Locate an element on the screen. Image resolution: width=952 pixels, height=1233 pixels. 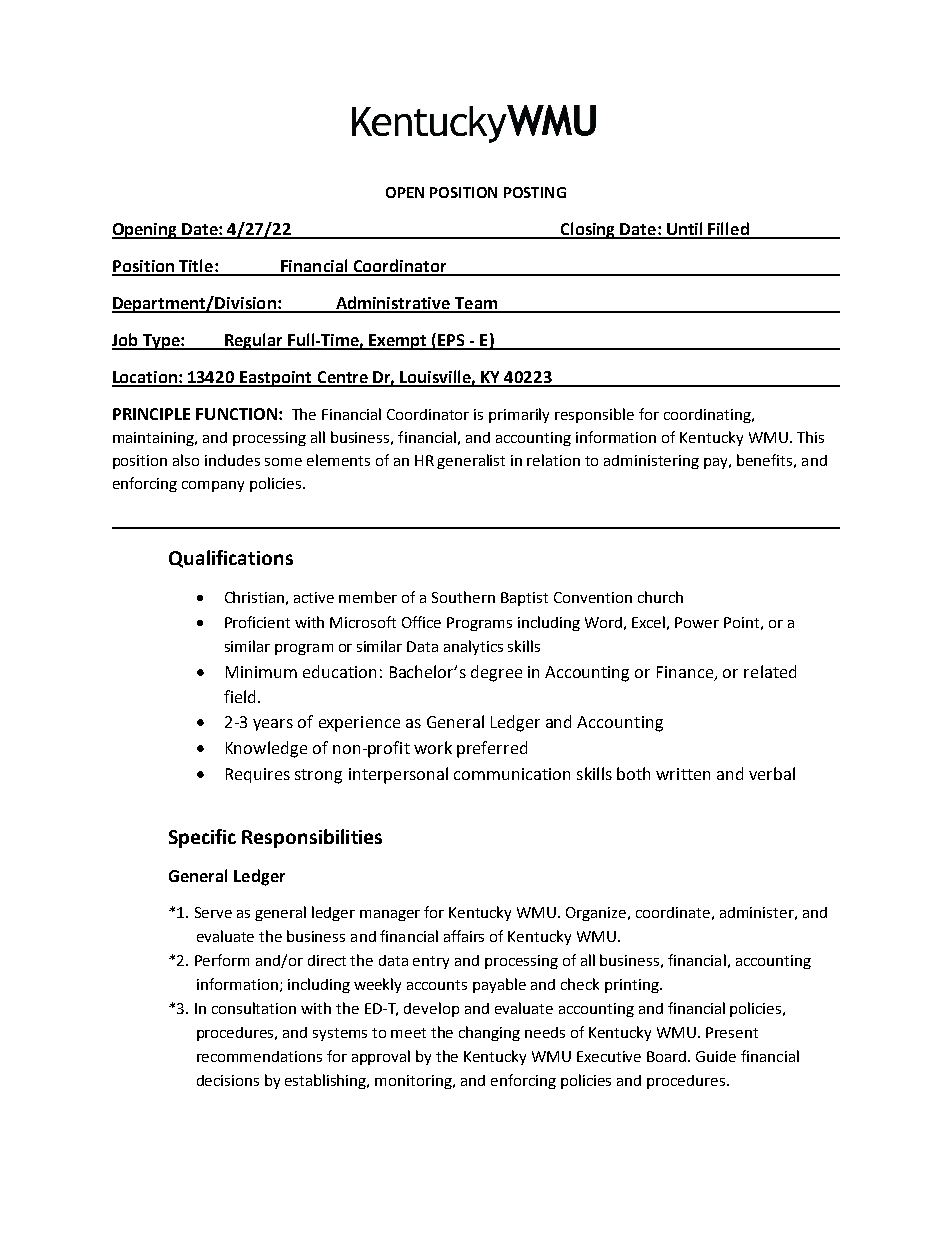
affairs is located at coordinates (464, 936).
